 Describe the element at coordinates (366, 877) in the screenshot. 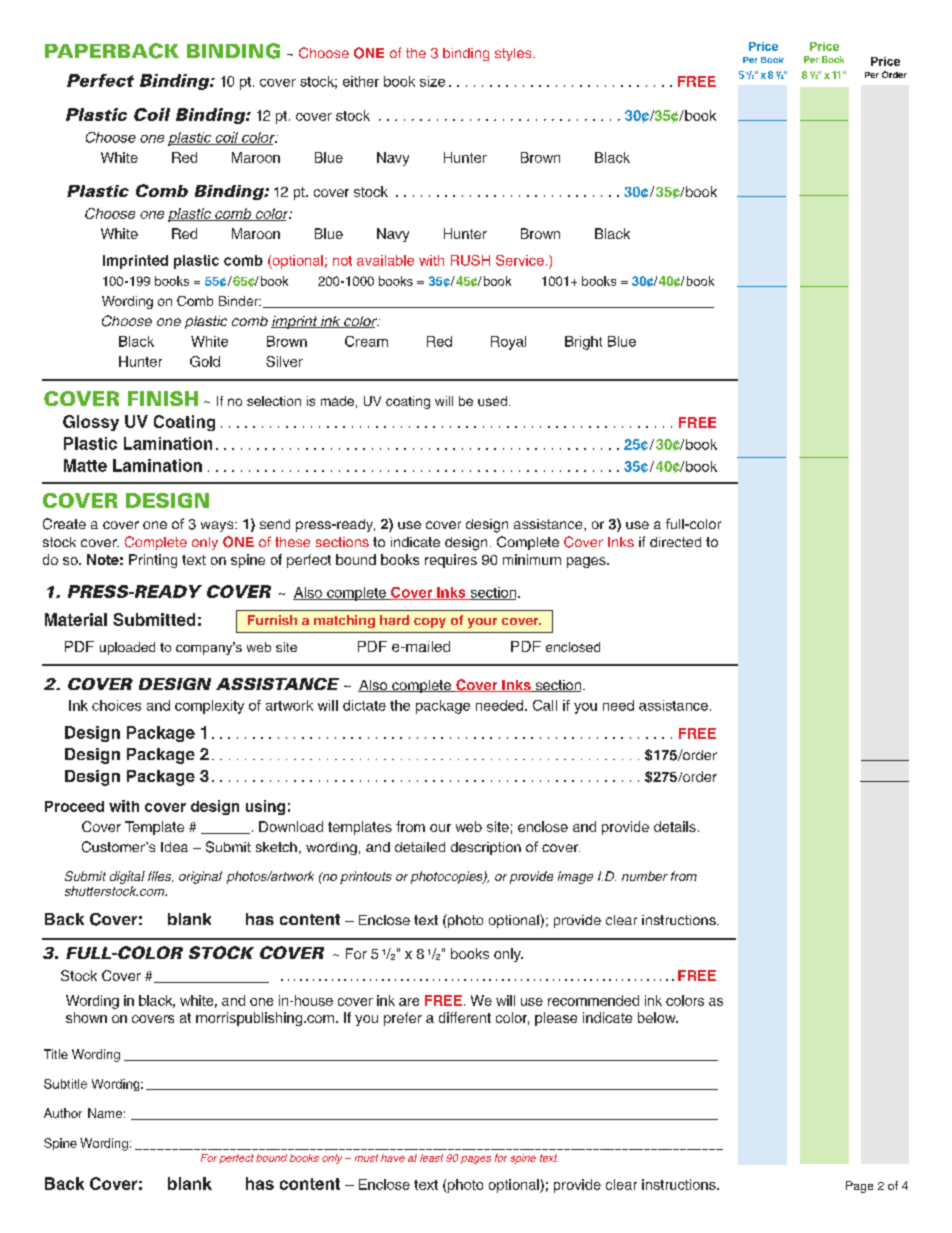

I see `printouts` at that location.
